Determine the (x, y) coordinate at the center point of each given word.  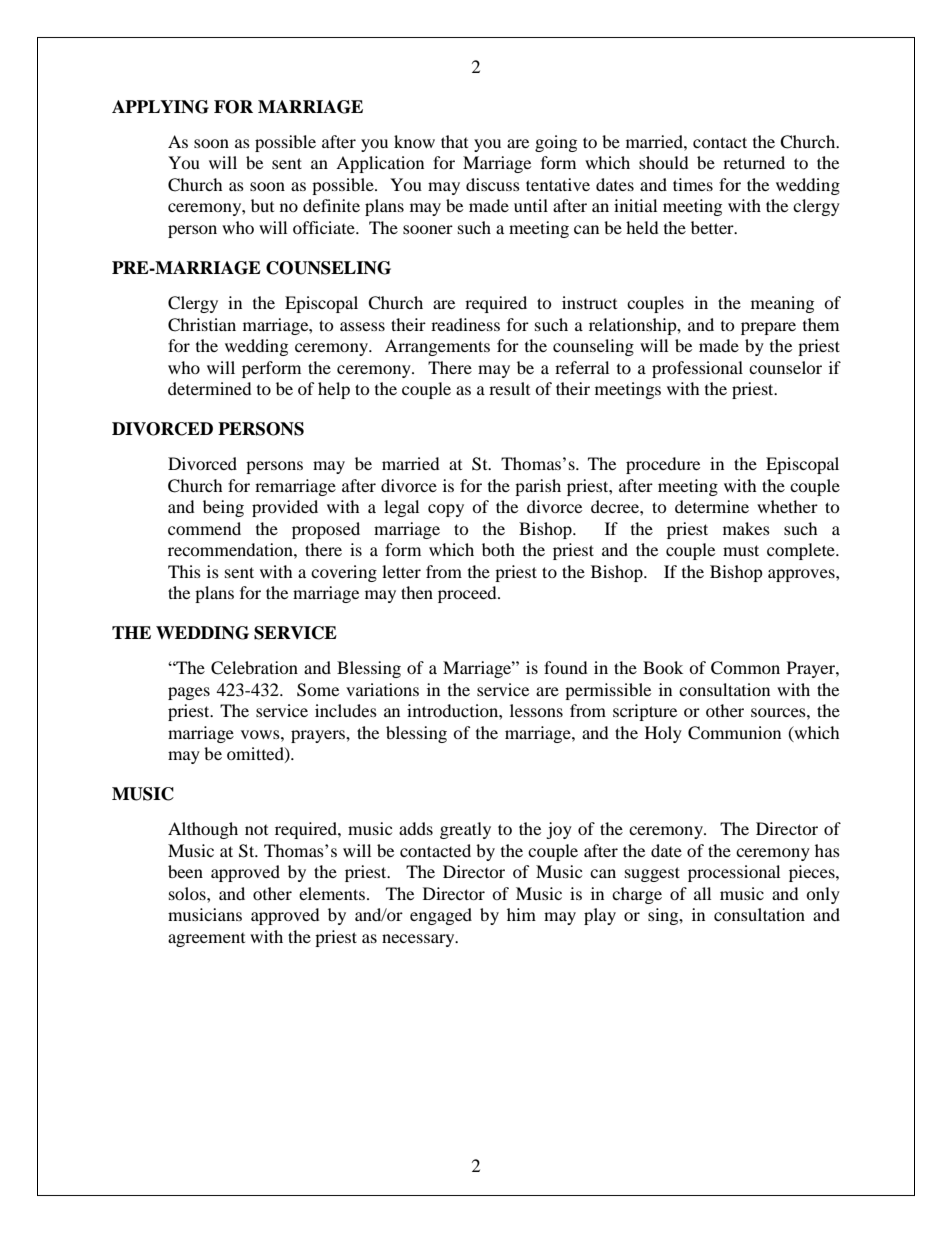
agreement (206, 940)
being (223, 508)
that (454, 141)
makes (746, 528)
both (498, 549)
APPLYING (160, 107)
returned (754, 162)
